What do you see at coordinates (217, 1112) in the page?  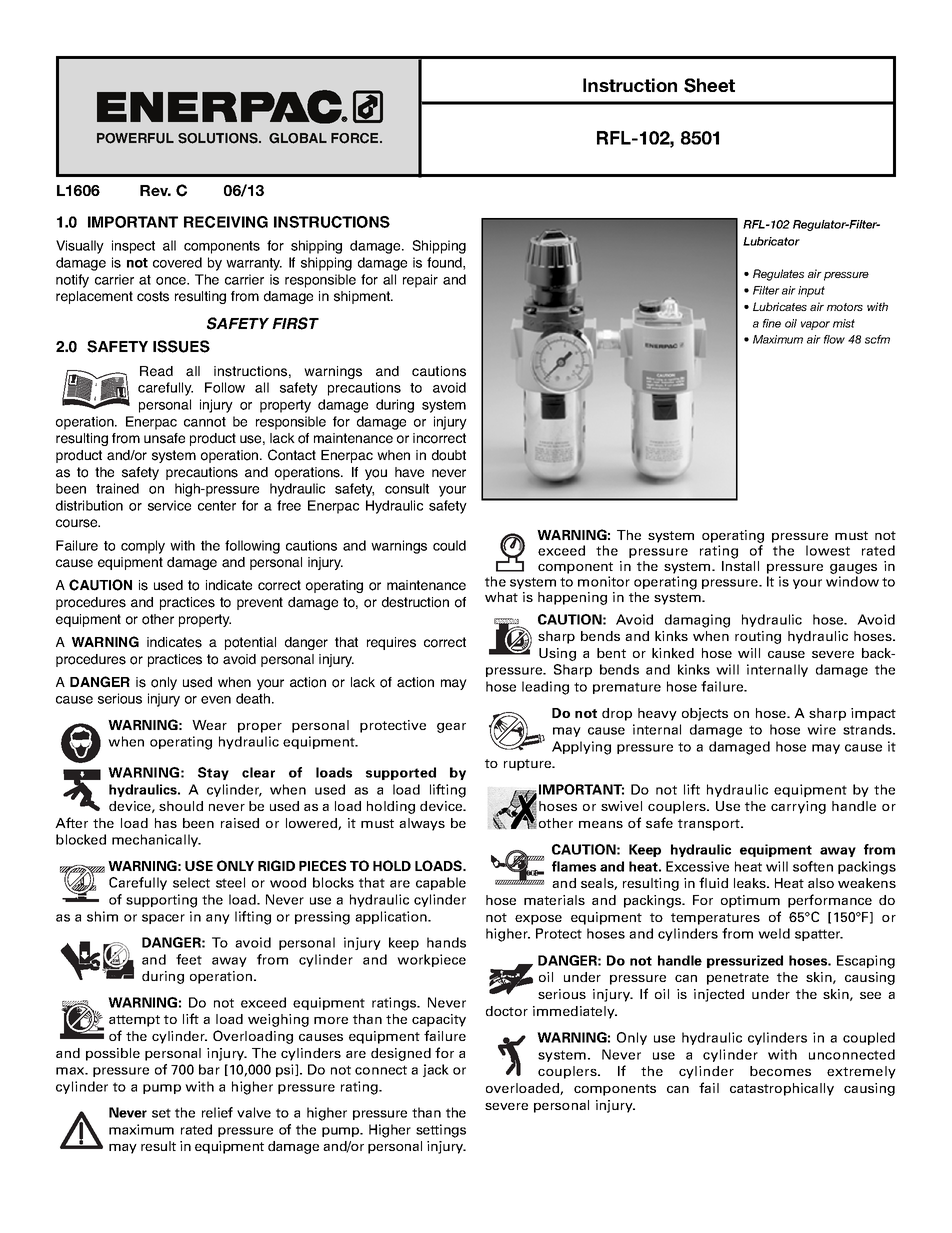 I see `relief` at bounding box center [217, 1112].
